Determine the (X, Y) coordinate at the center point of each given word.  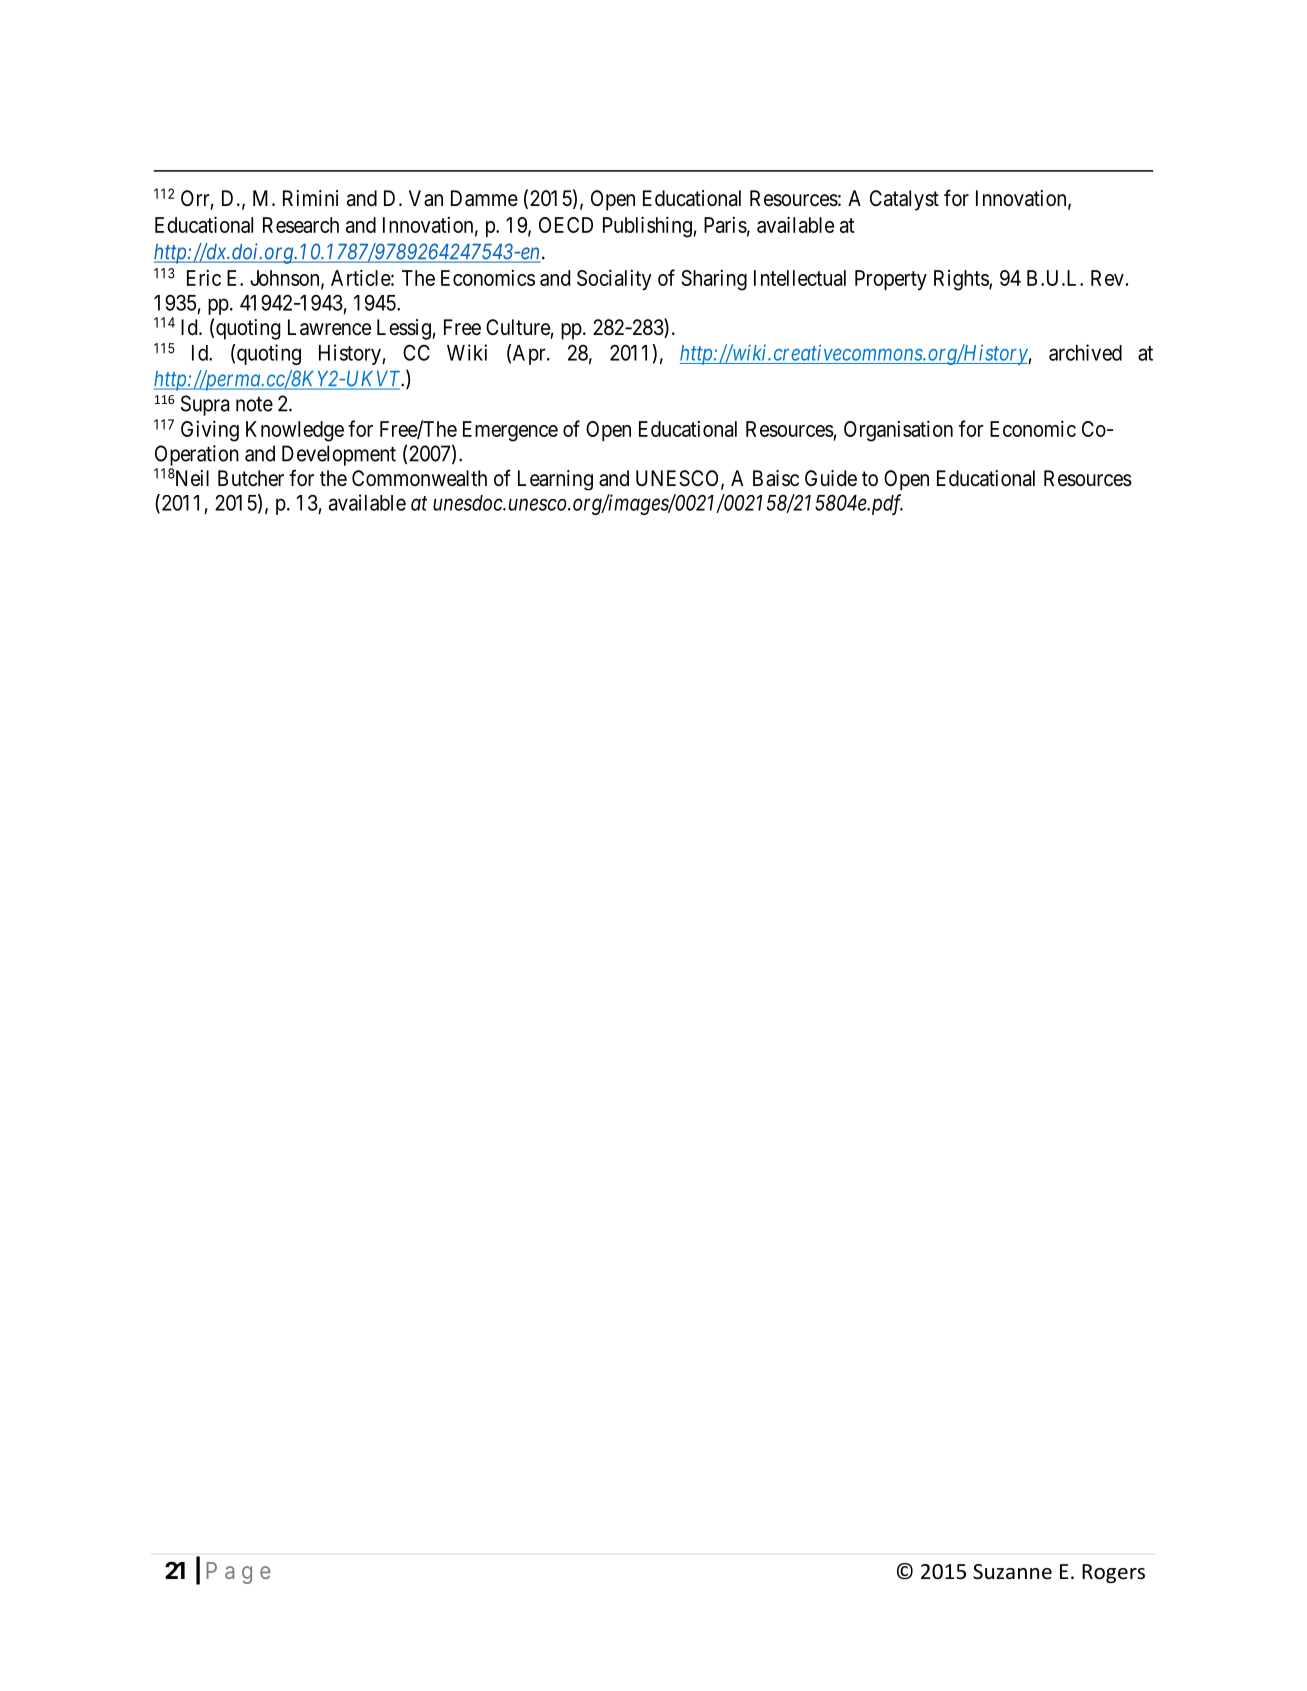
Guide (831, 478)
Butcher (251, 478)
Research (301, 225)
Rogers (1113, 1573)
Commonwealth (419, 478)
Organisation (898, 431)
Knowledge (295, 431)
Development (339, 455)
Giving (210, 431)
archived (1085, 352)
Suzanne (1012, 1572)
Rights (962, 280)
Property (891, 280)
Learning (555, 480)
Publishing (647, 227)
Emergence (510, 431)
